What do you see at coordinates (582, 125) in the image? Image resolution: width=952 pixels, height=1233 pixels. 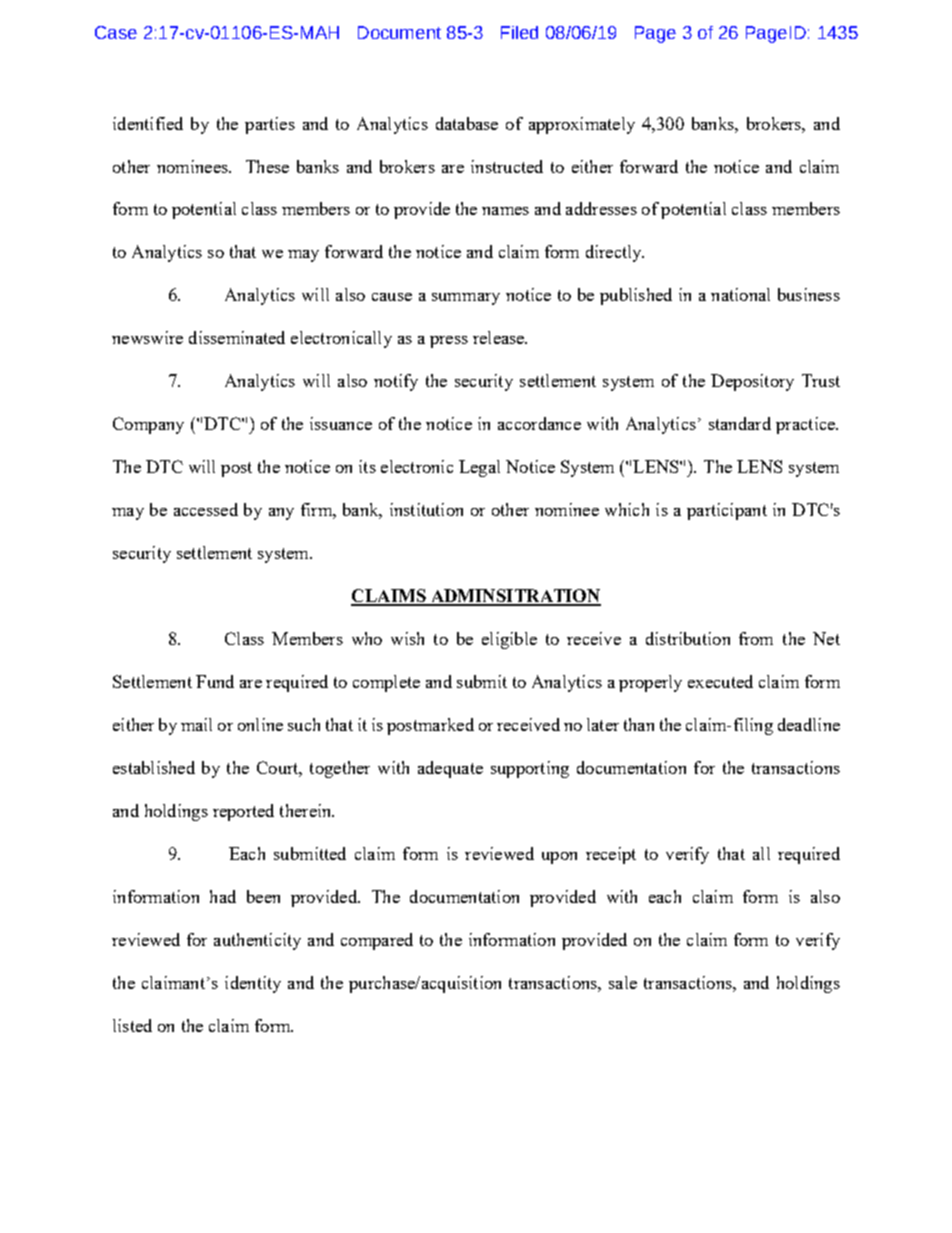 I see `approximately` at bounding box center [582, 125].
